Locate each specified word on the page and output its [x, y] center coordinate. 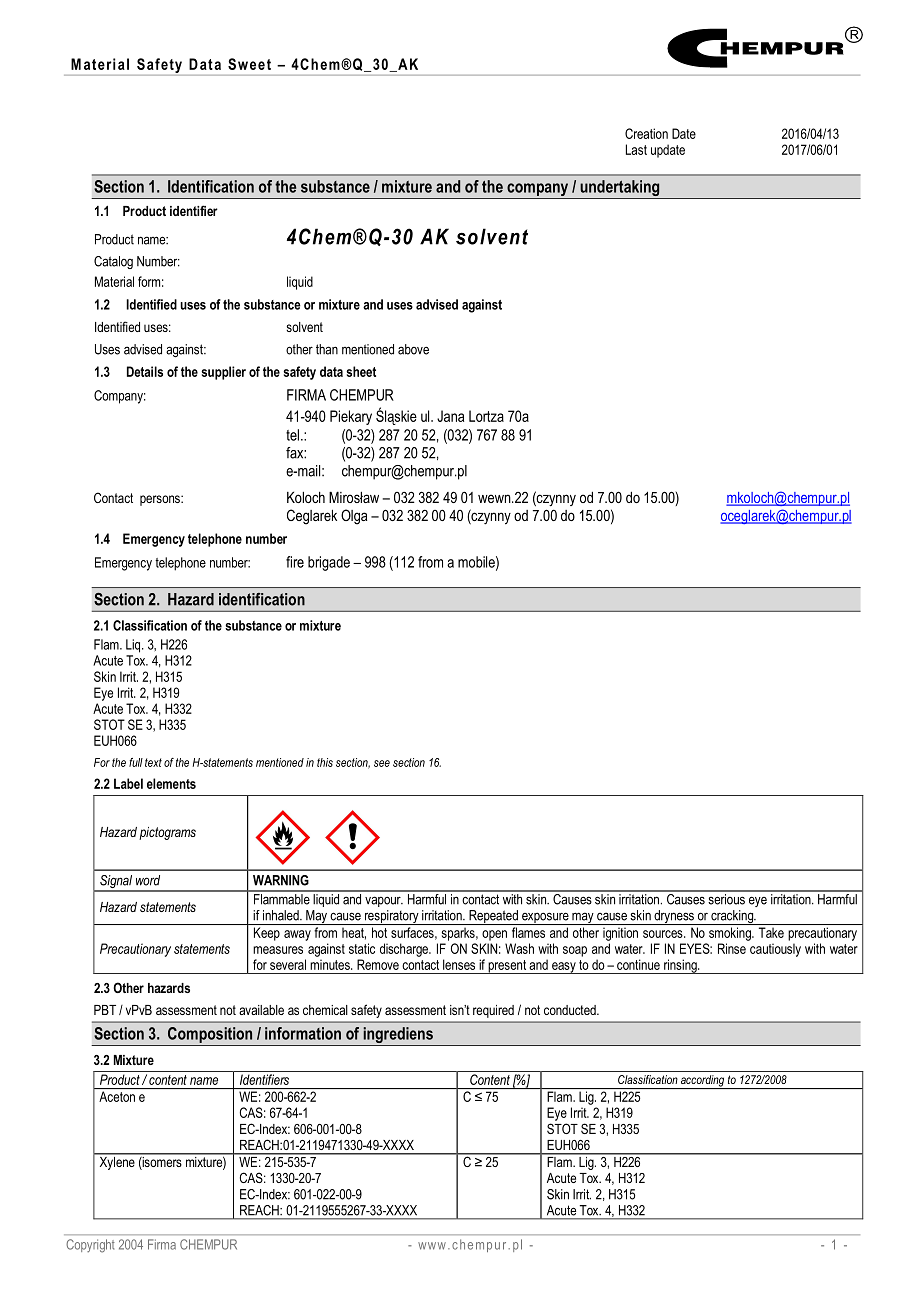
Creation [646, 133]
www [432, 1246]
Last [636, 149]
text [153, 762]
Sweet [249, 64]
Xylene [117, 1162]
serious [726, 898]
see [382, 763]
